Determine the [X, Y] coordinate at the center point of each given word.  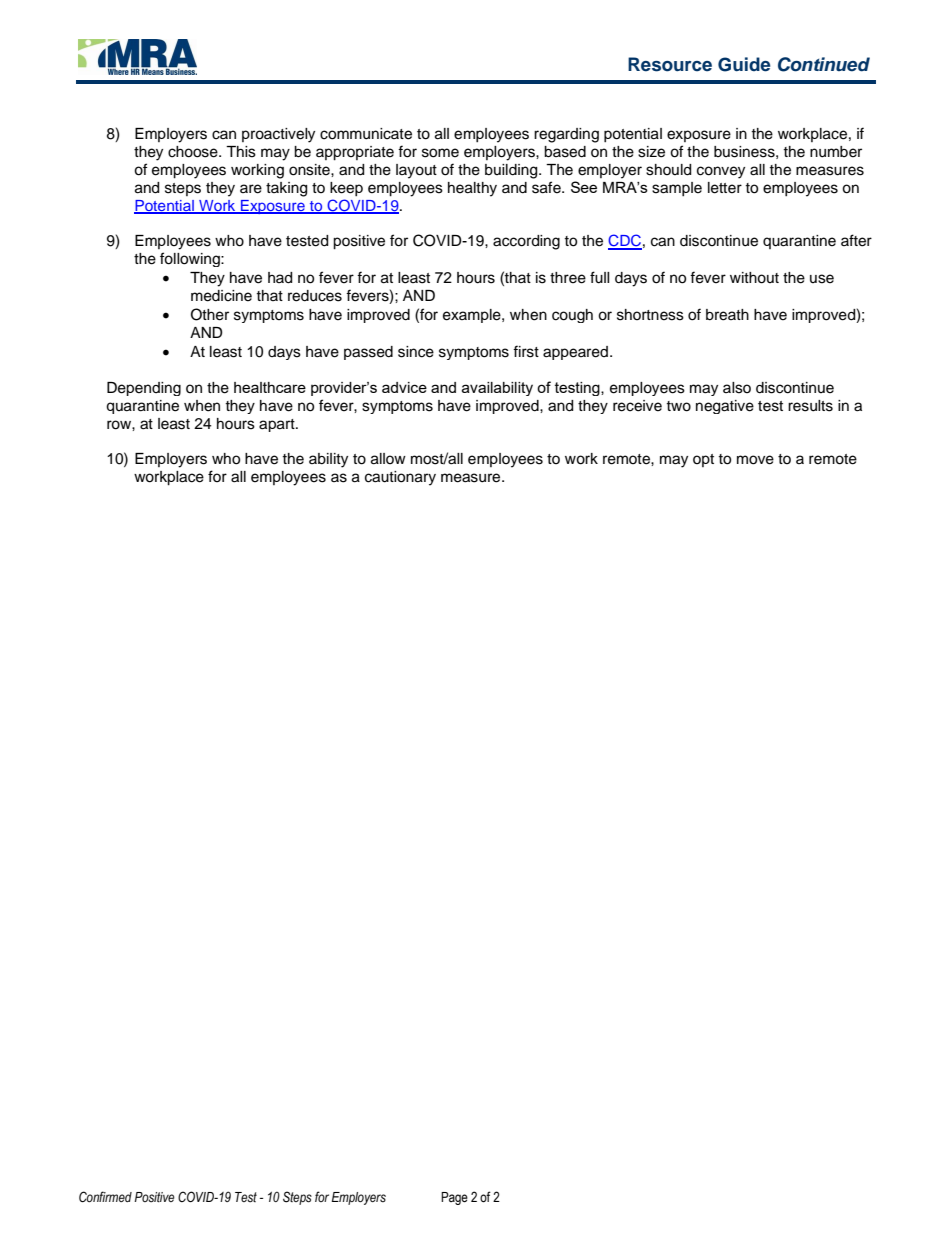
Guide [744, 64]
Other [210, 314]
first [526, 351]
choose [194, 152]
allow [388, 459]
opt [703, 460]
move [755, 460]
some [440, 153]
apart [278, 425]
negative [725, 407]
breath [727, 315]
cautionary [400, 478]
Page [454, 1198]
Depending [144, 389]
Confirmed [105, 1197]
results [810, 406]
